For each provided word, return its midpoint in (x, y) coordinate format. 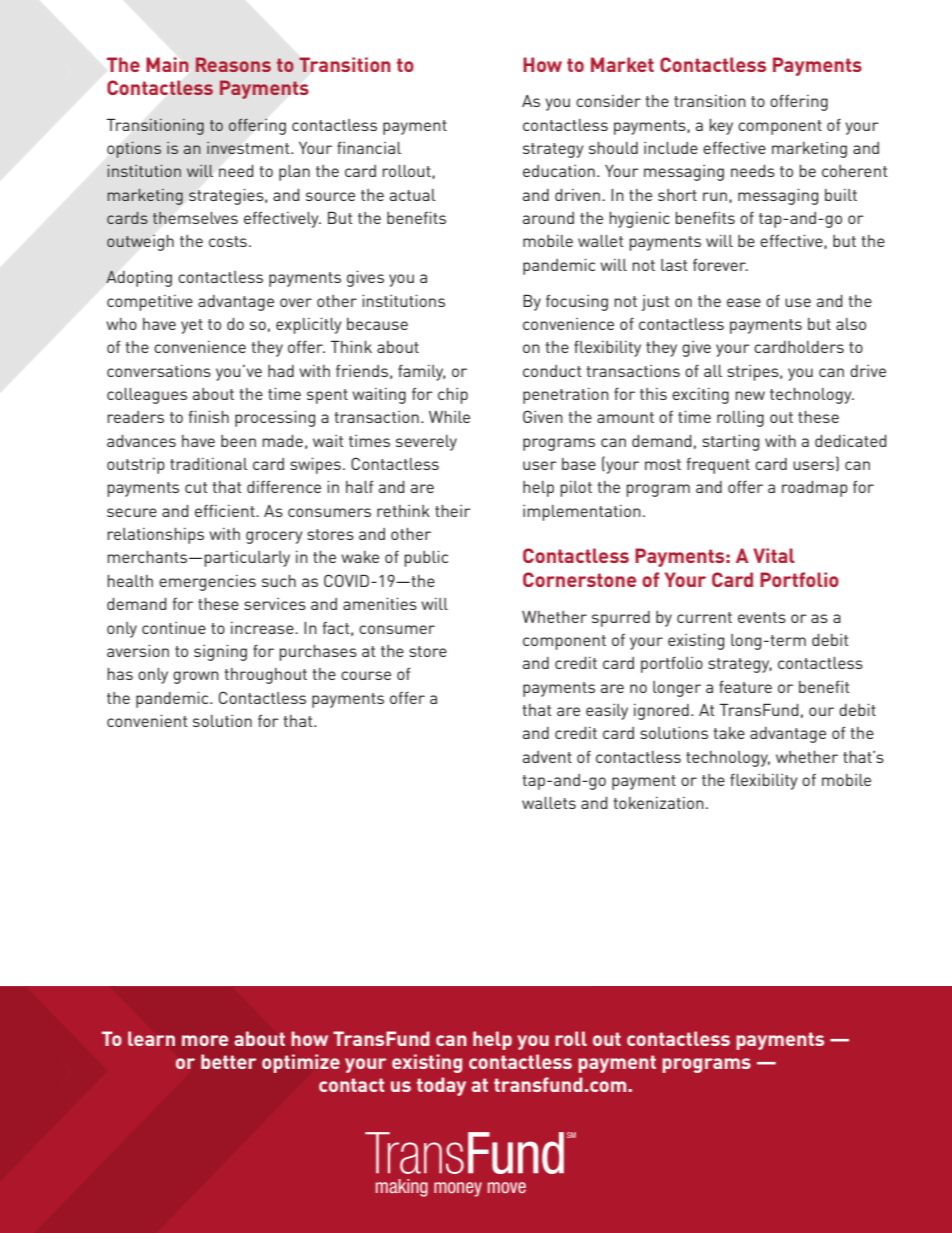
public (426, 559)
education (559, 171)
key (721, 127)
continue (174, 628)
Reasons (233, 64)
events (762, 617)
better (229, 1061)
